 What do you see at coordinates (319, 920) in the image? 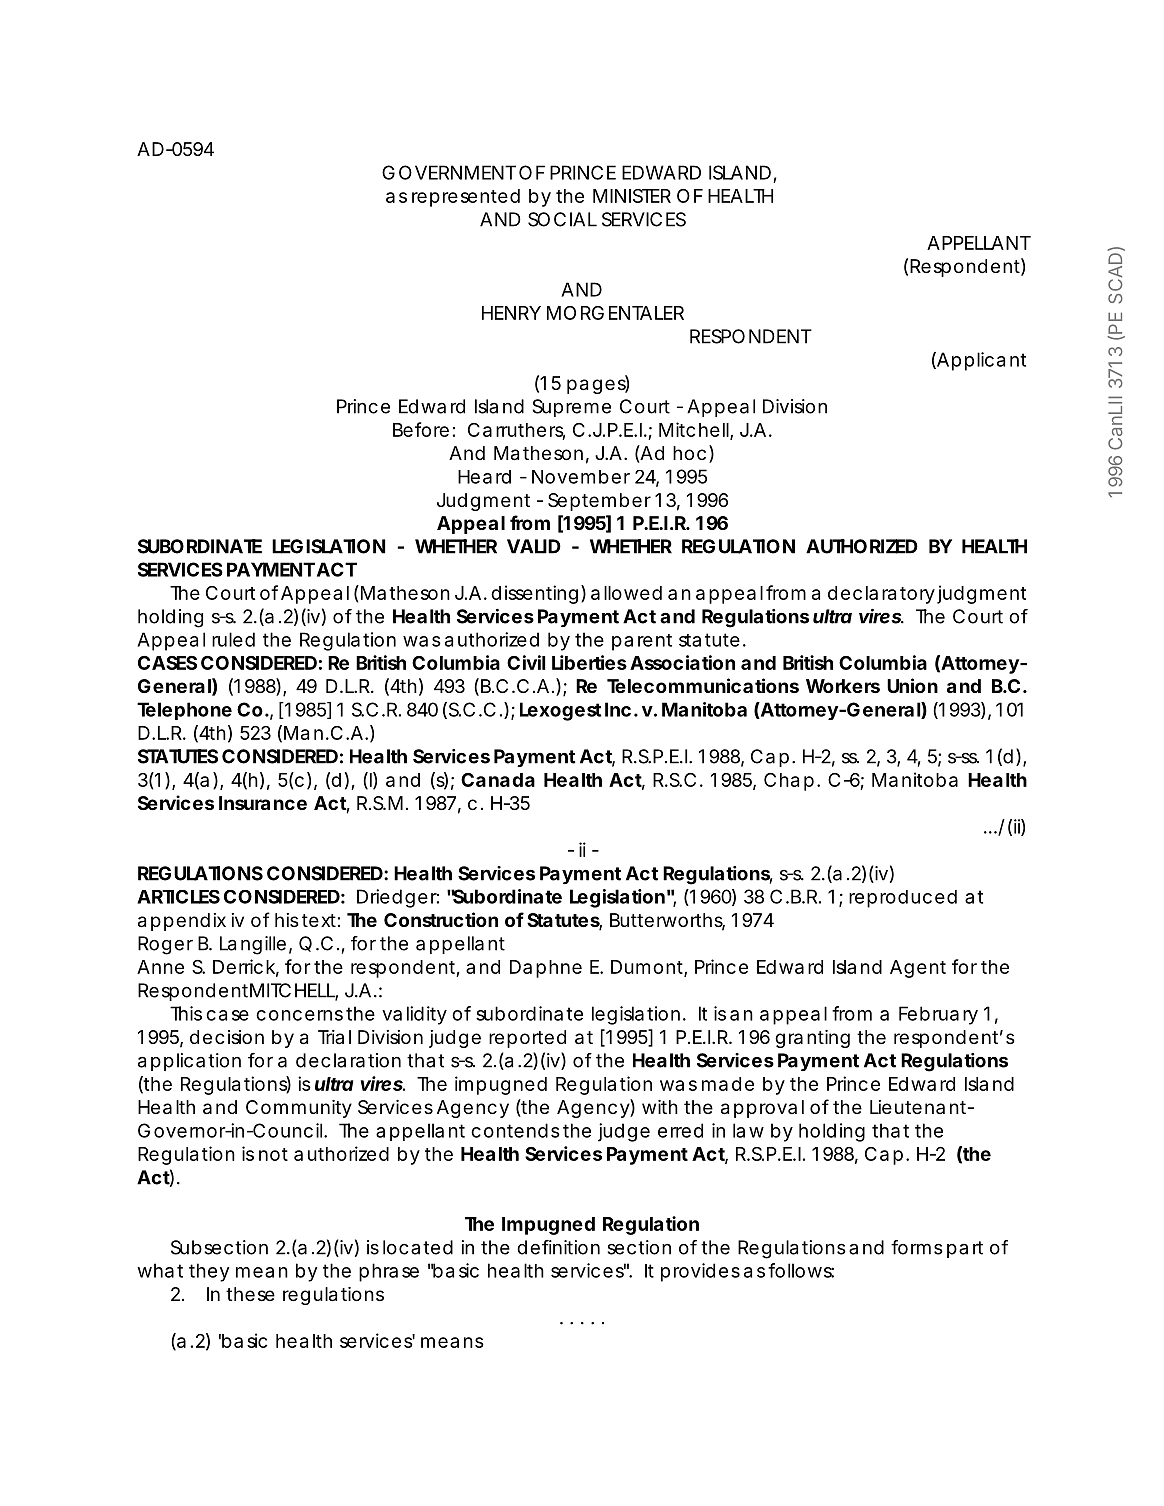
I see `text` at bounding box center [319, 920].
